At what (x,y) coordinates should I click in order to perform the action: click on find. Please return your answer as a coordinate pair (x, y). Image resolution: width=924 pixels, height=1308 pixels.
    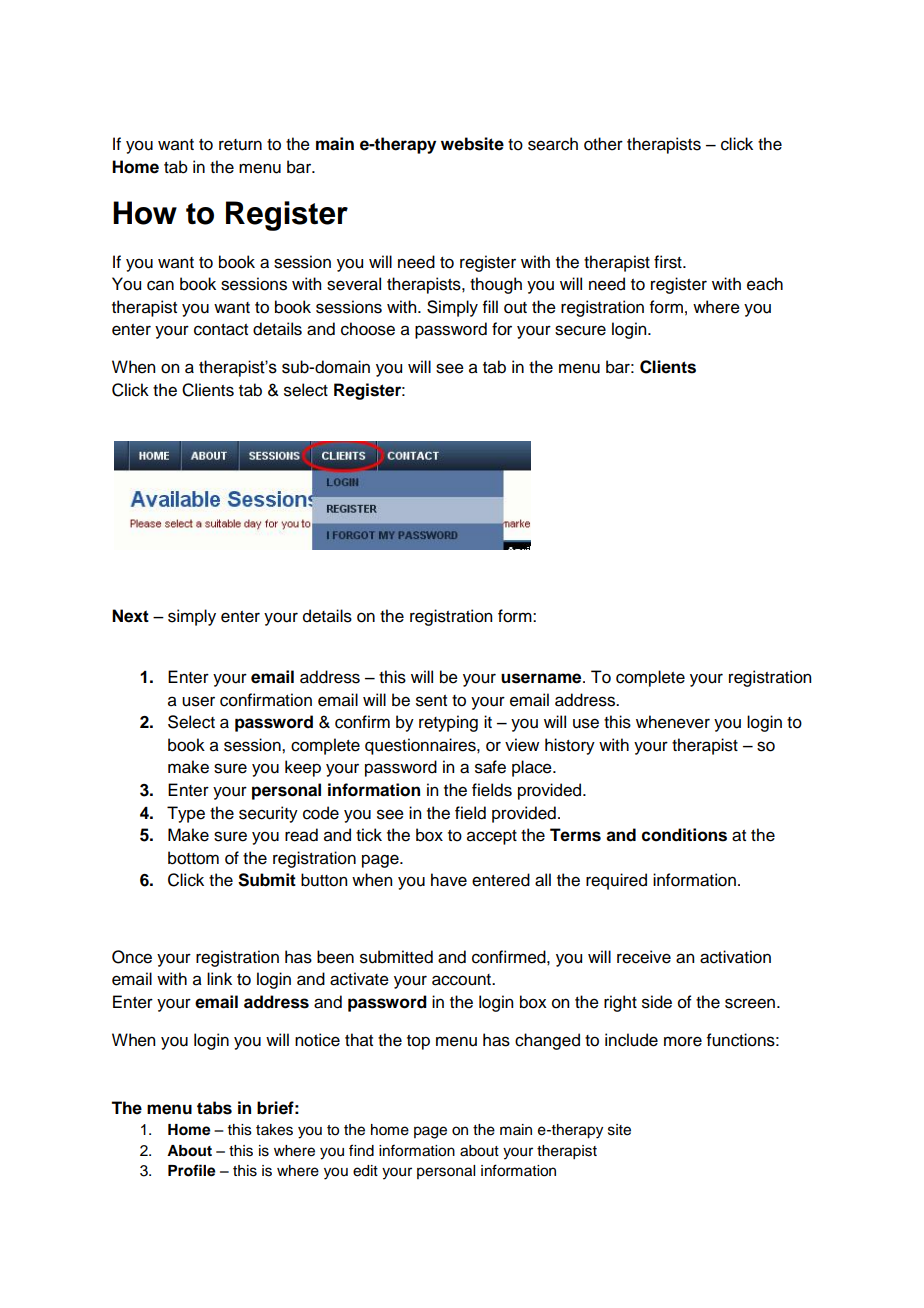
    Looking at the image, I should click on (361, 1150).
